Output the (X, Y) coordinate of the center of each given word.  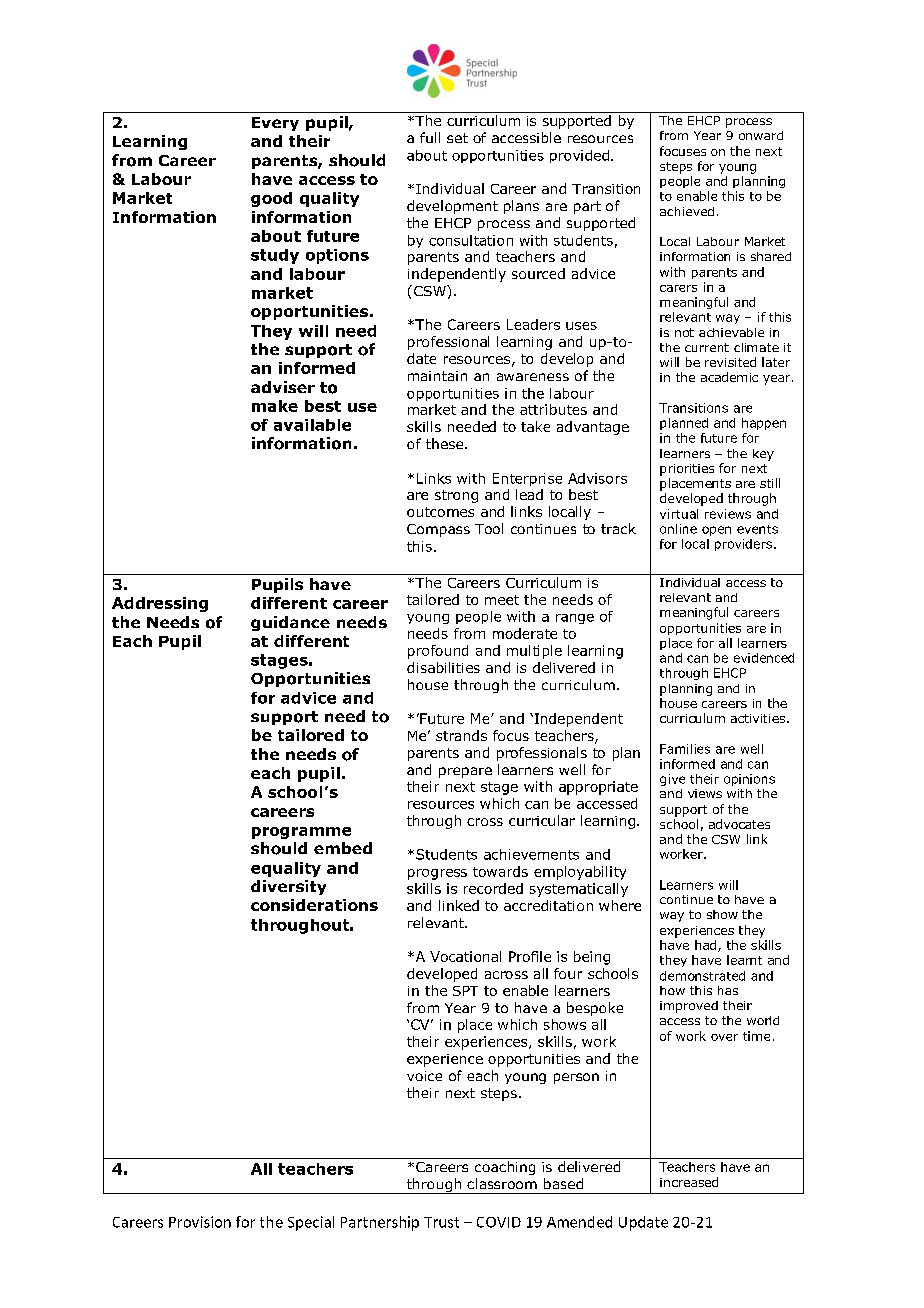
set (457, 138)
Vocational (465, 956)
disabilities (443, 667)
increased (689, 1182)
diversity (288, 887)
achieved (687, 211)
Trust (441, 1222)
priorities (687, 470)
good (271, 199)
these (446, 443)
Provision (200, 1222)
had (705, 945)
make (275, 406)
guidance (290, 623)
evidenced (764, 658)
